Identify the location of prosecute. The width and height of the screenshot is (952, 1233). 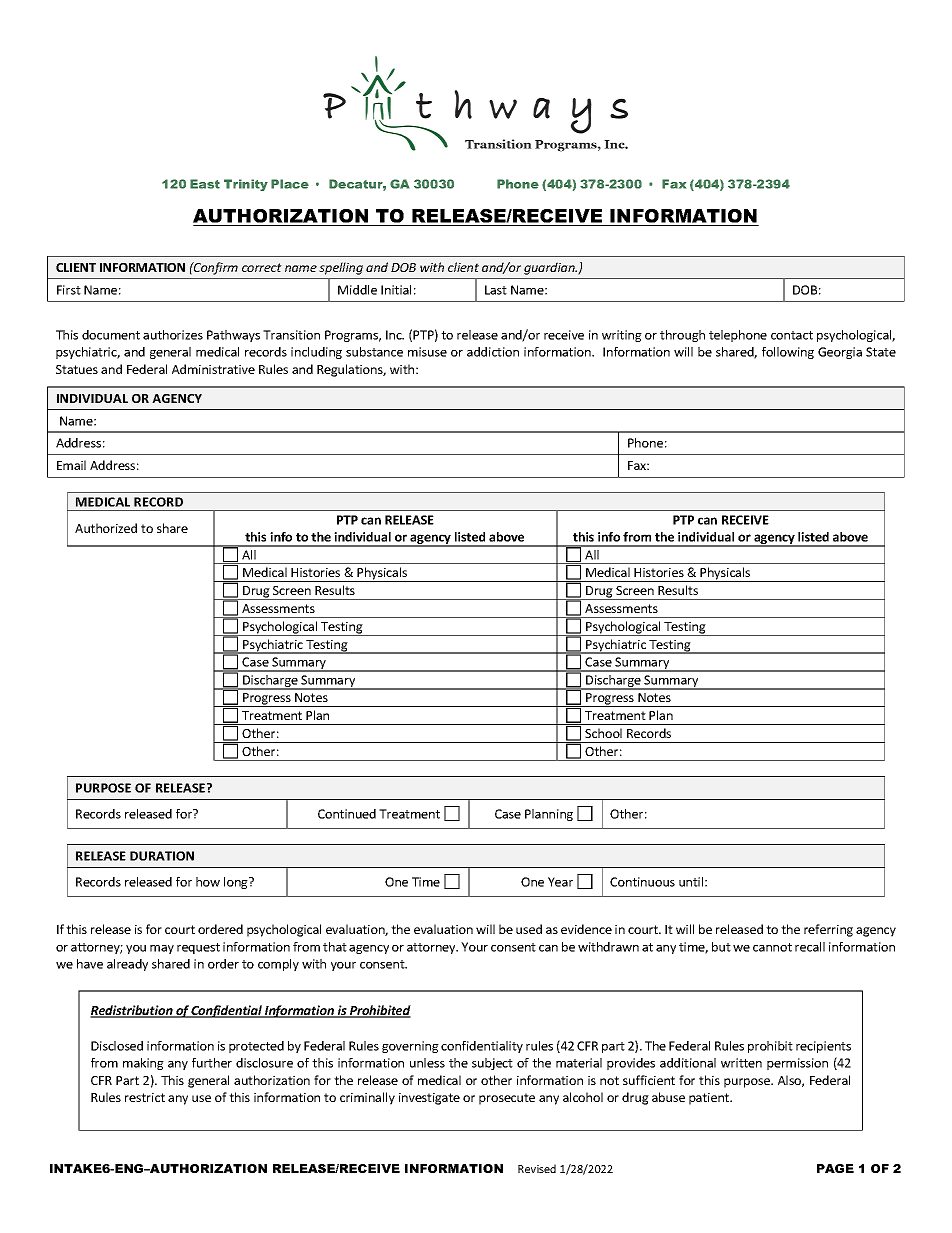
(507, 1099).
